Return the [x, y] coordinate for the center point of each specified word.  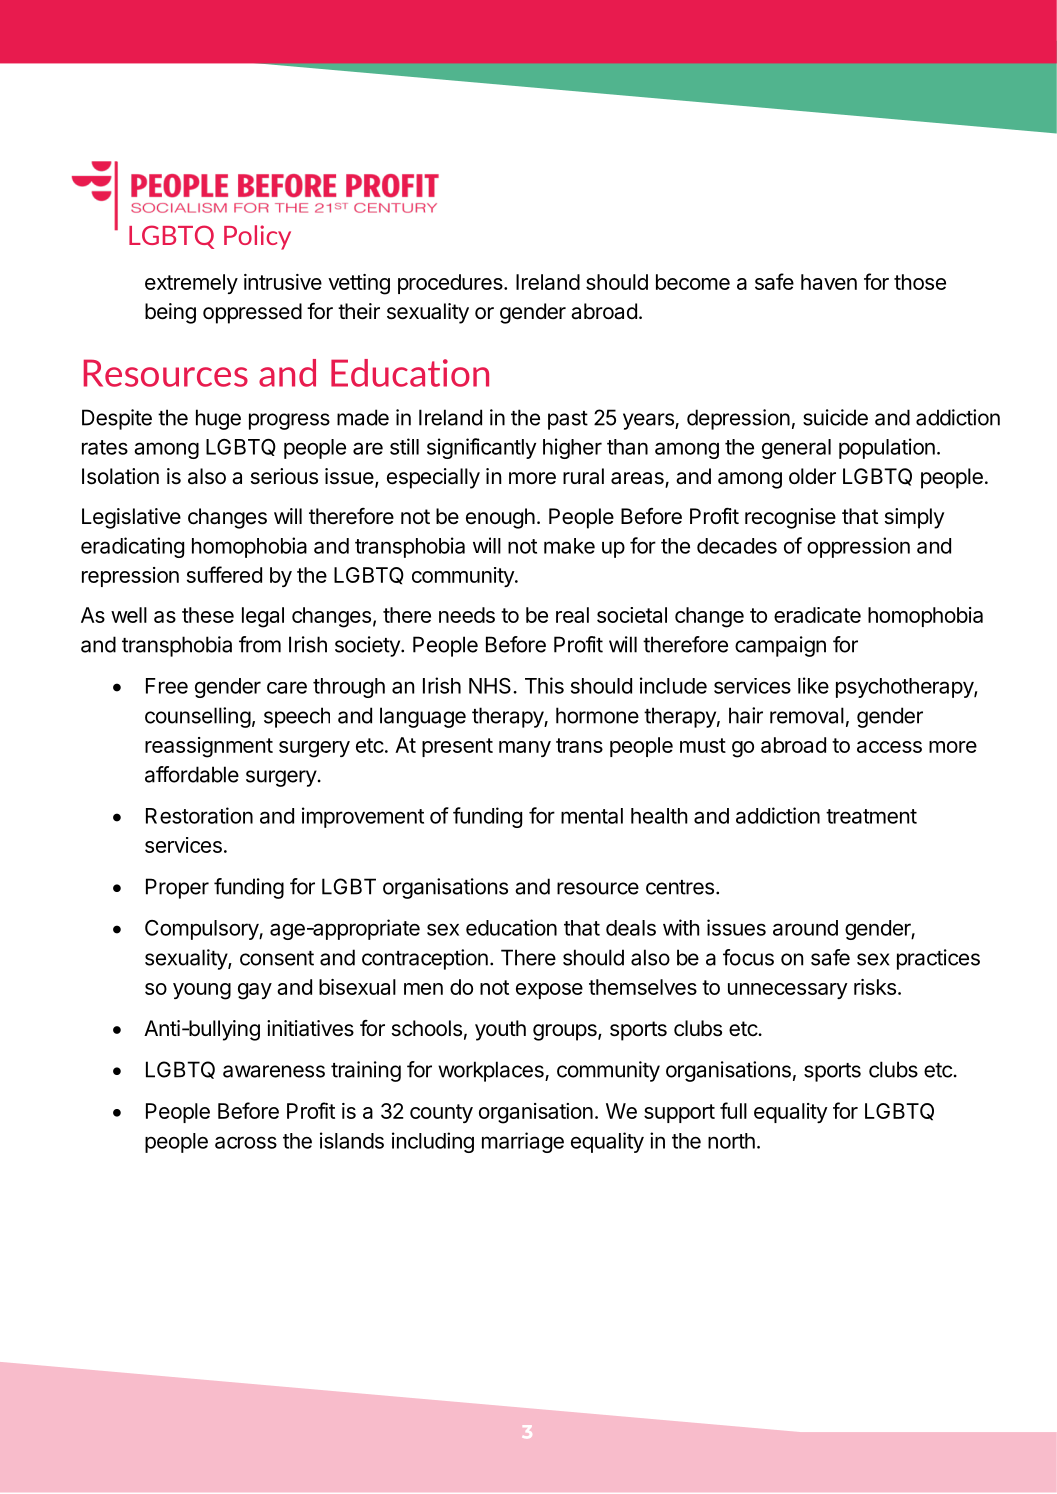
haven [829, 282]
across [246, 1142]
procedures [451, 284]
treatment [871, 816]
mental [592, 816]
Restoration [199, 815]
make [569, 546]
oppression [858, 547]
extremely [191, 284]
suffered [224, 574]
